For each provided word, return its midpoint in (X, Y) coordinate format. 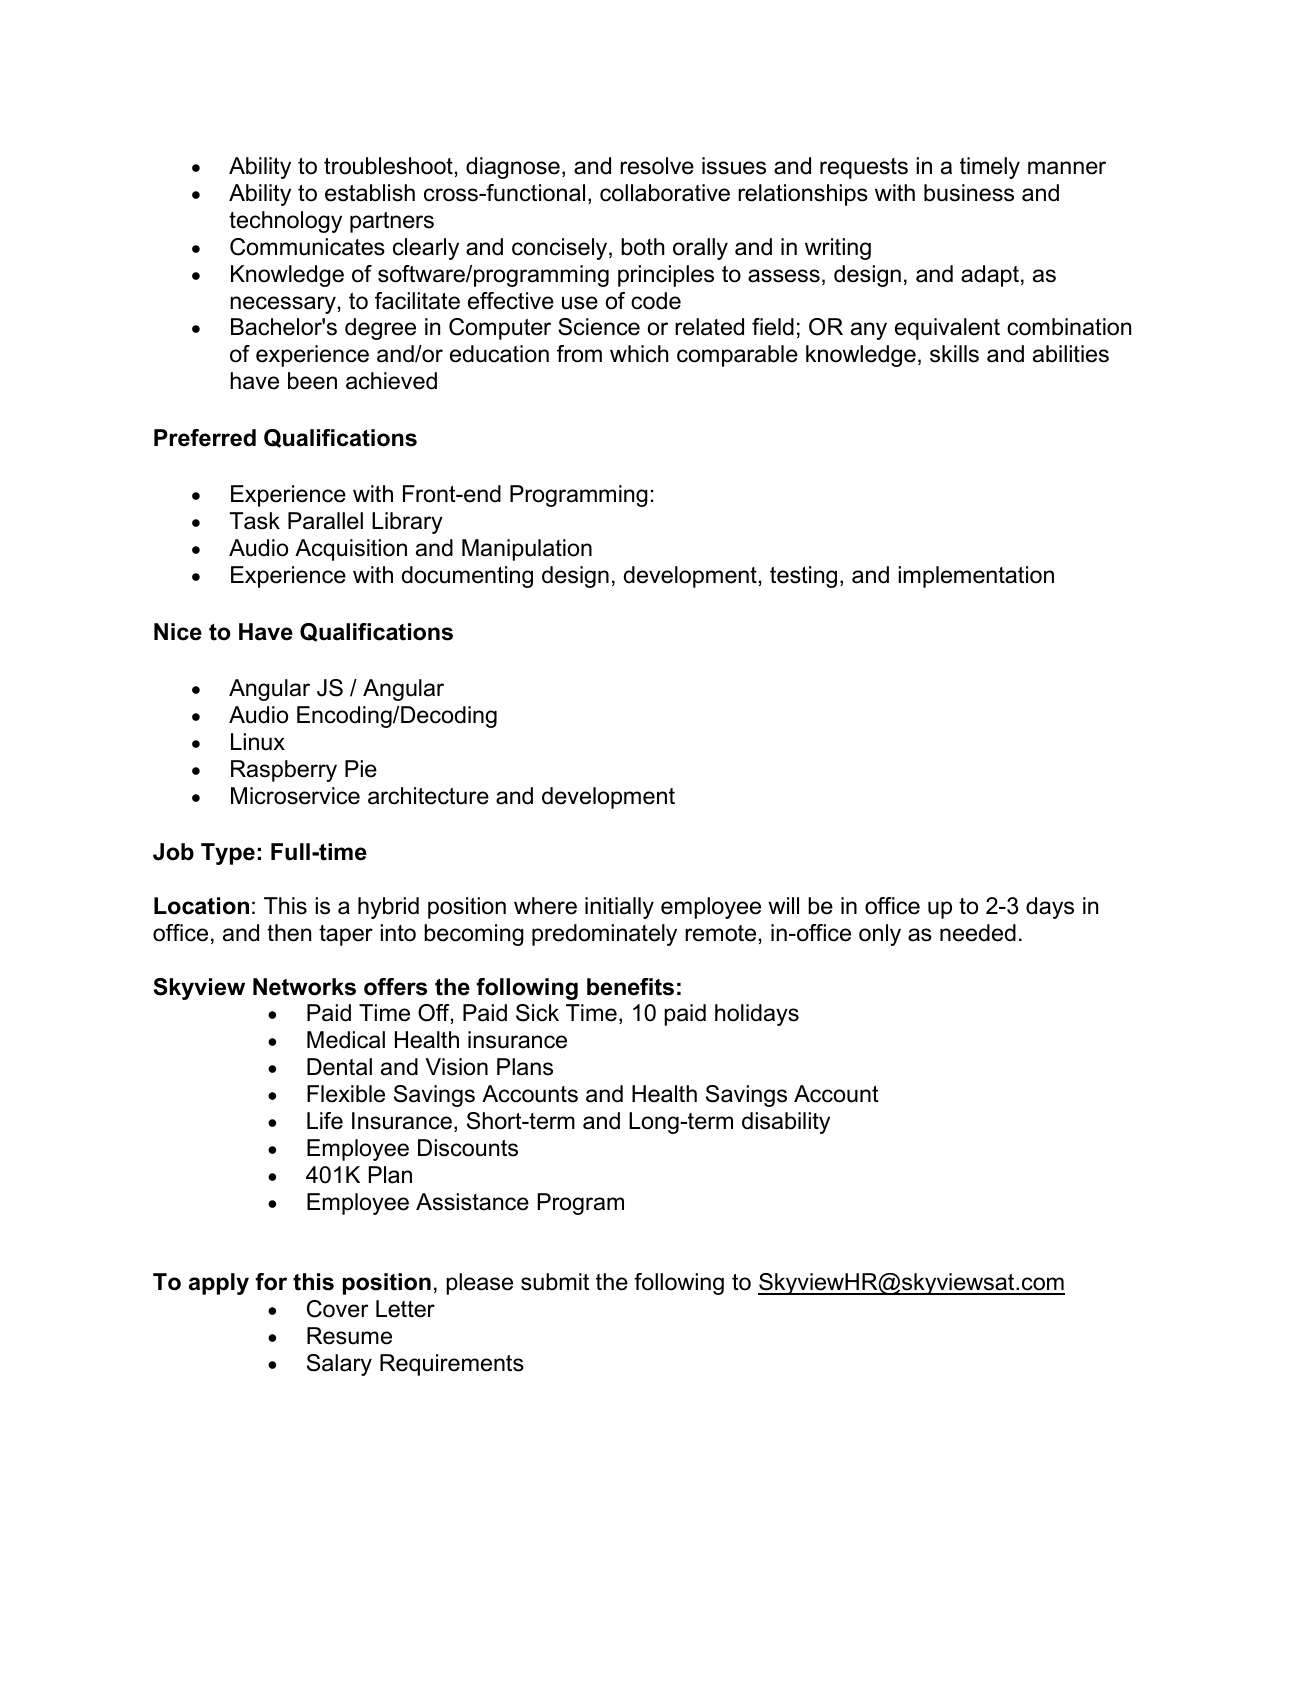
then (289, 933)
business (969, 193)
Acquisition (351, 550)
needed (978, 933)
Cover (338, 1309)
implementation (976, 577)
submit (555, 1282)
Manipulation (527, 550)
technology (285, 222)
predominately (604, 935)
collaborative (665, 193)
